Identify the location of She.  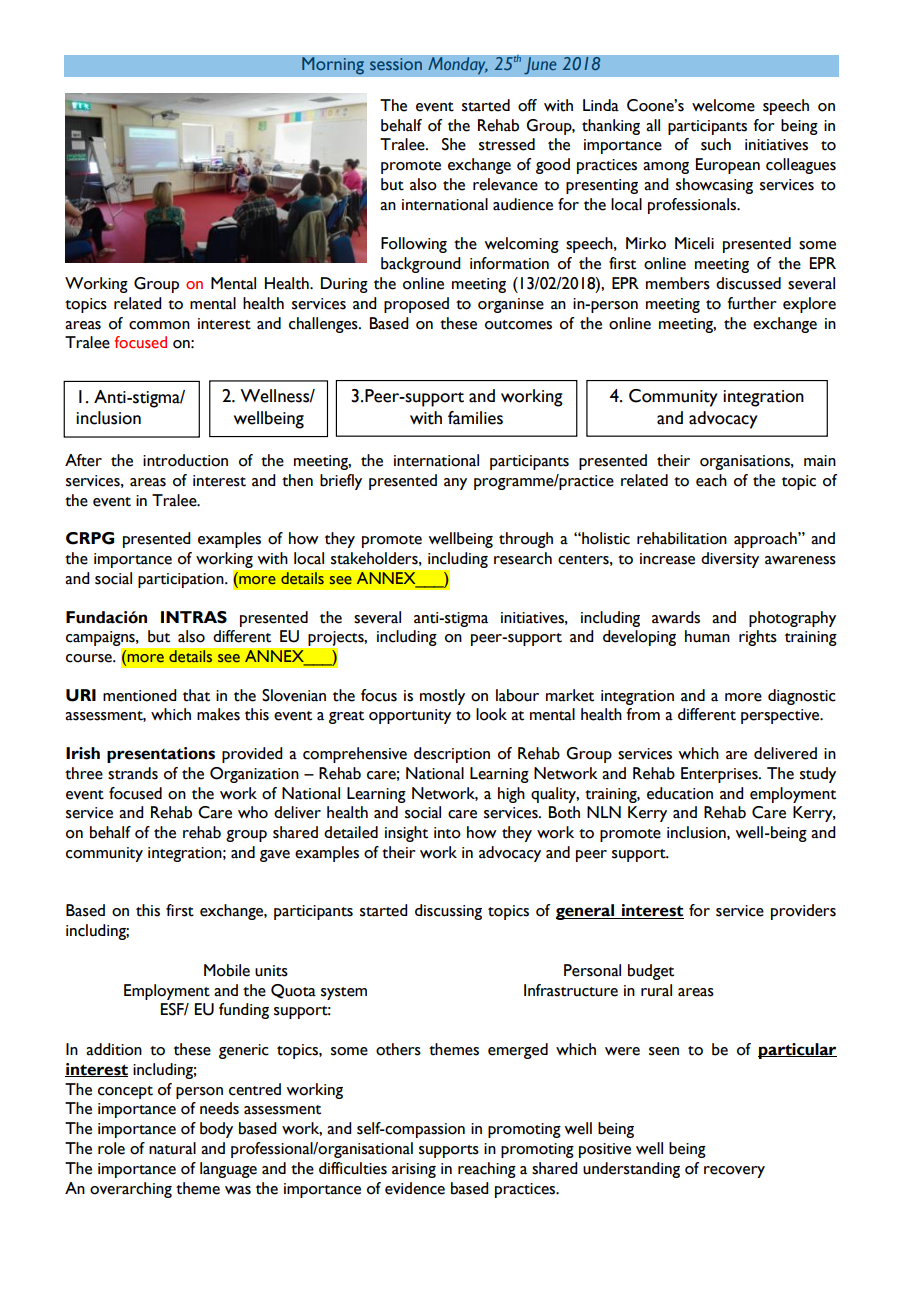
(454, 144).
